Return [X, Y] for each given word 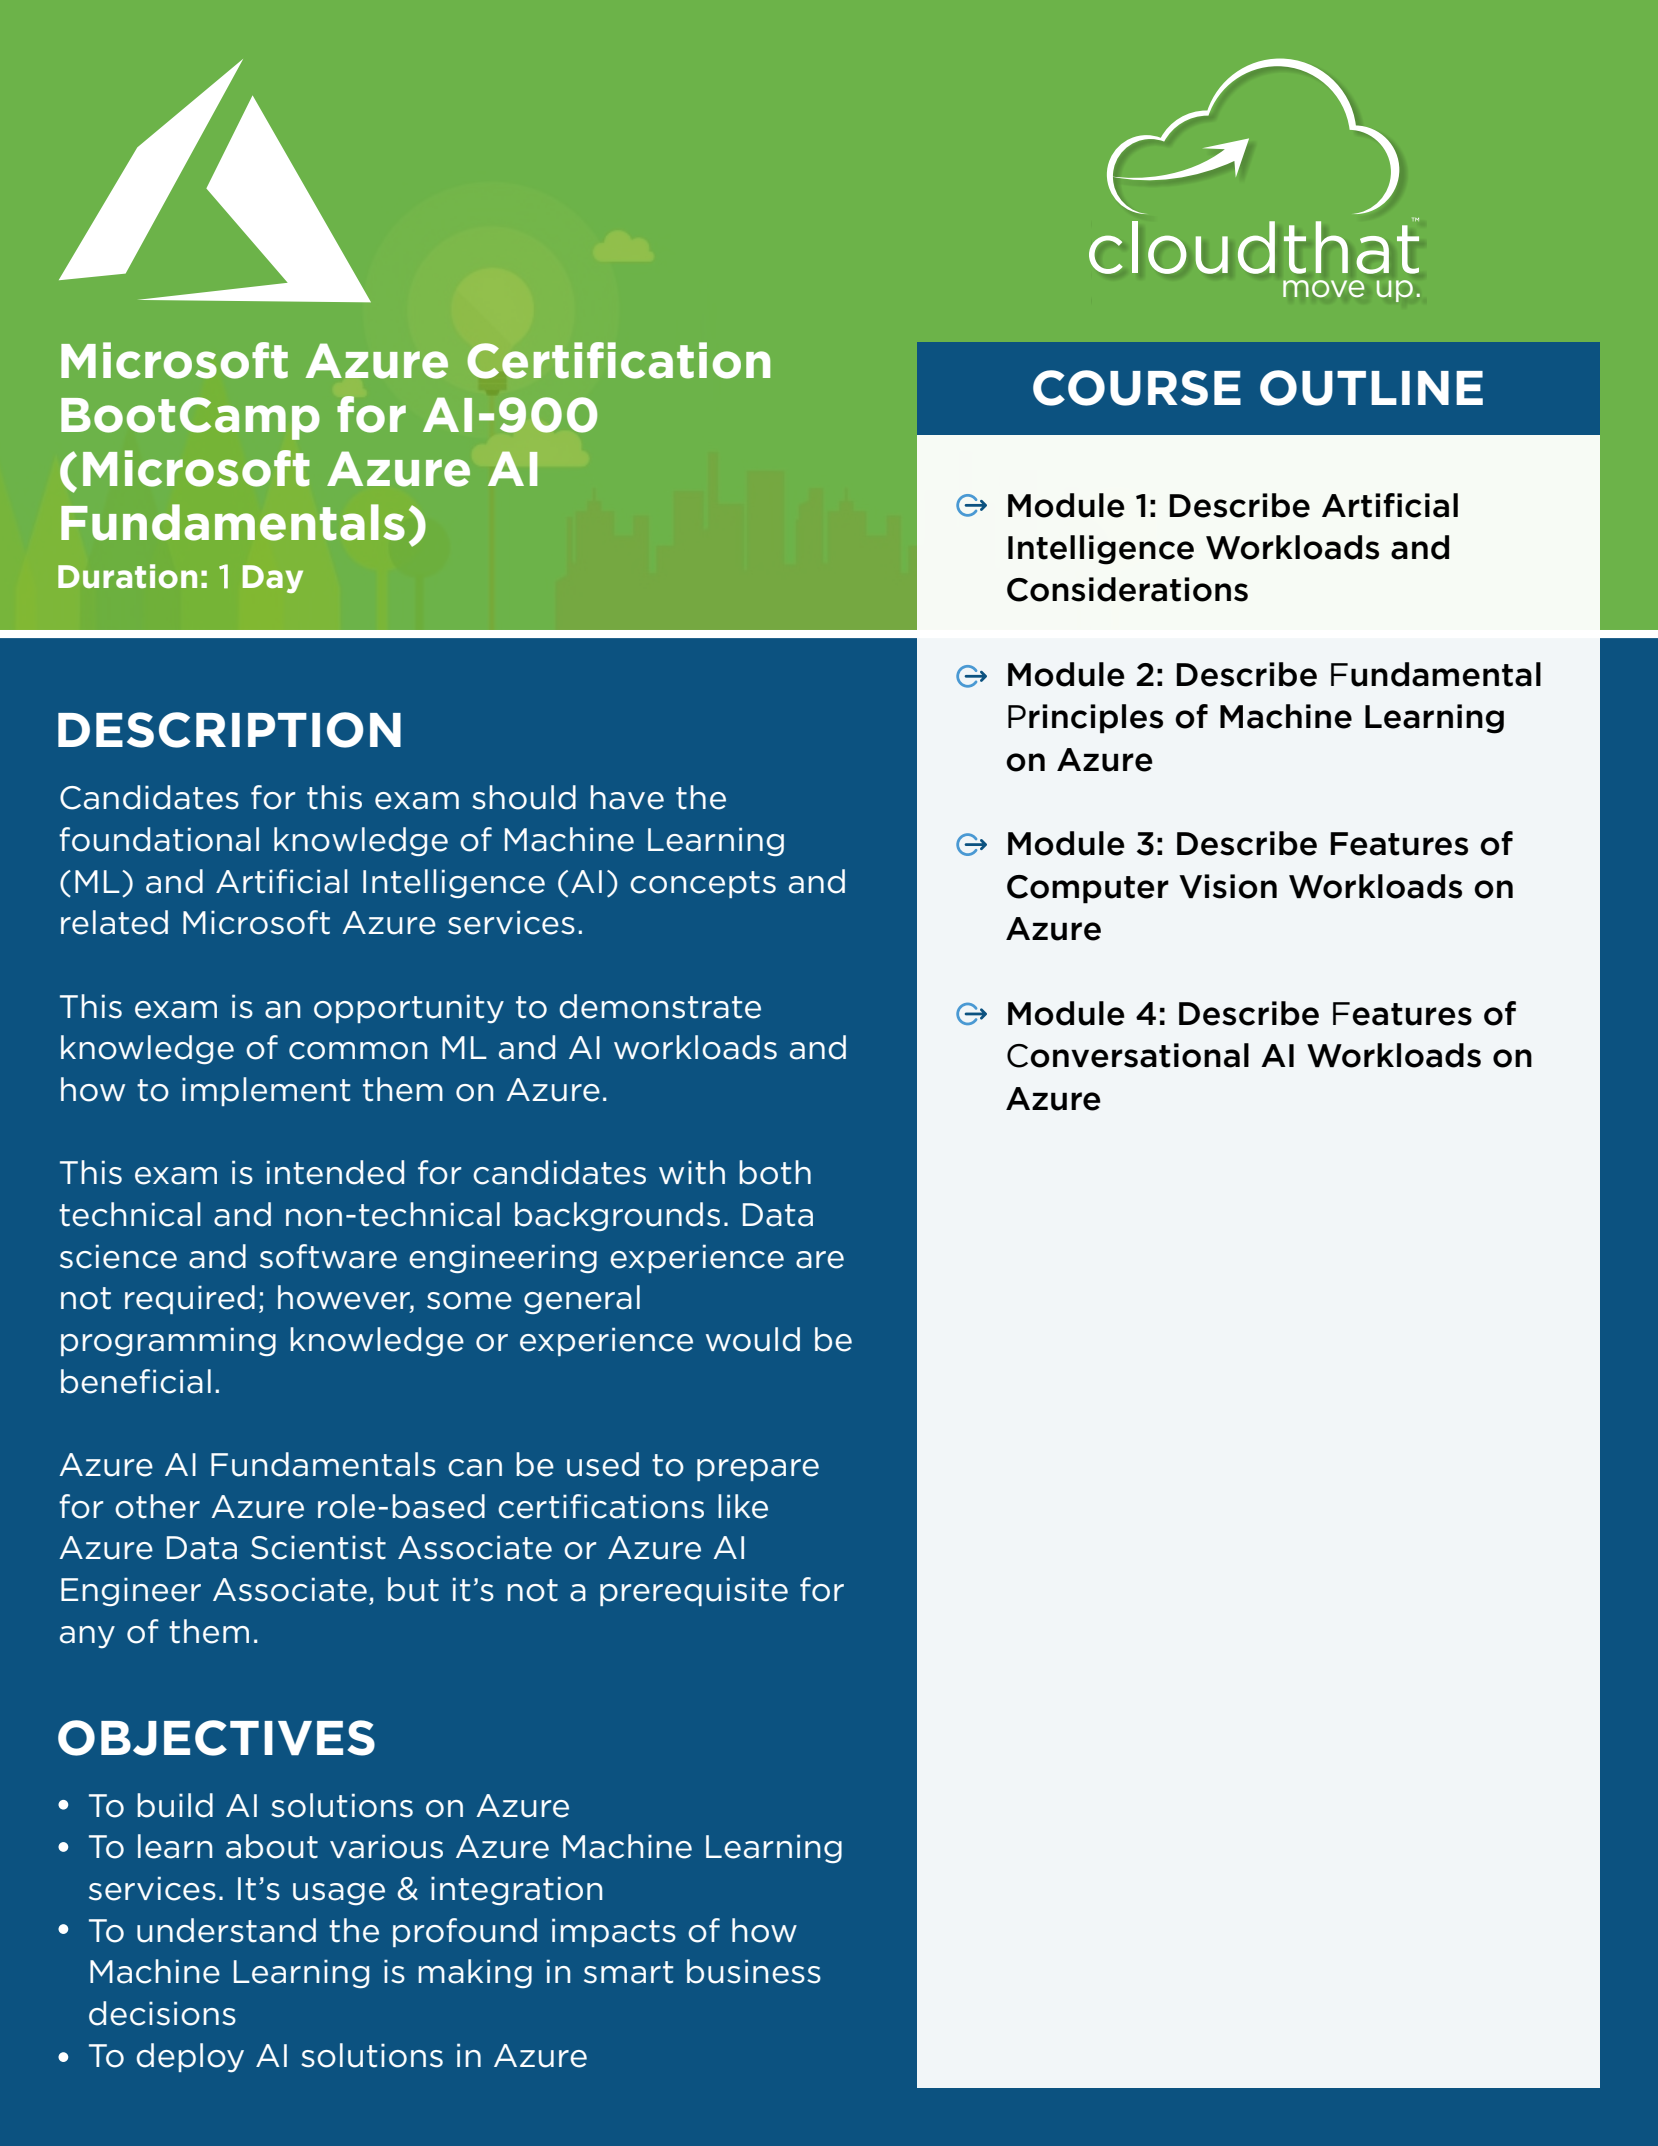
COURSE [1137, 388]
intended [335, 1172]
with [692, 1172]
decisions [162, 2013]
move [1323, 288]
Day [273, 579]
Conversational [1128, 1055]
